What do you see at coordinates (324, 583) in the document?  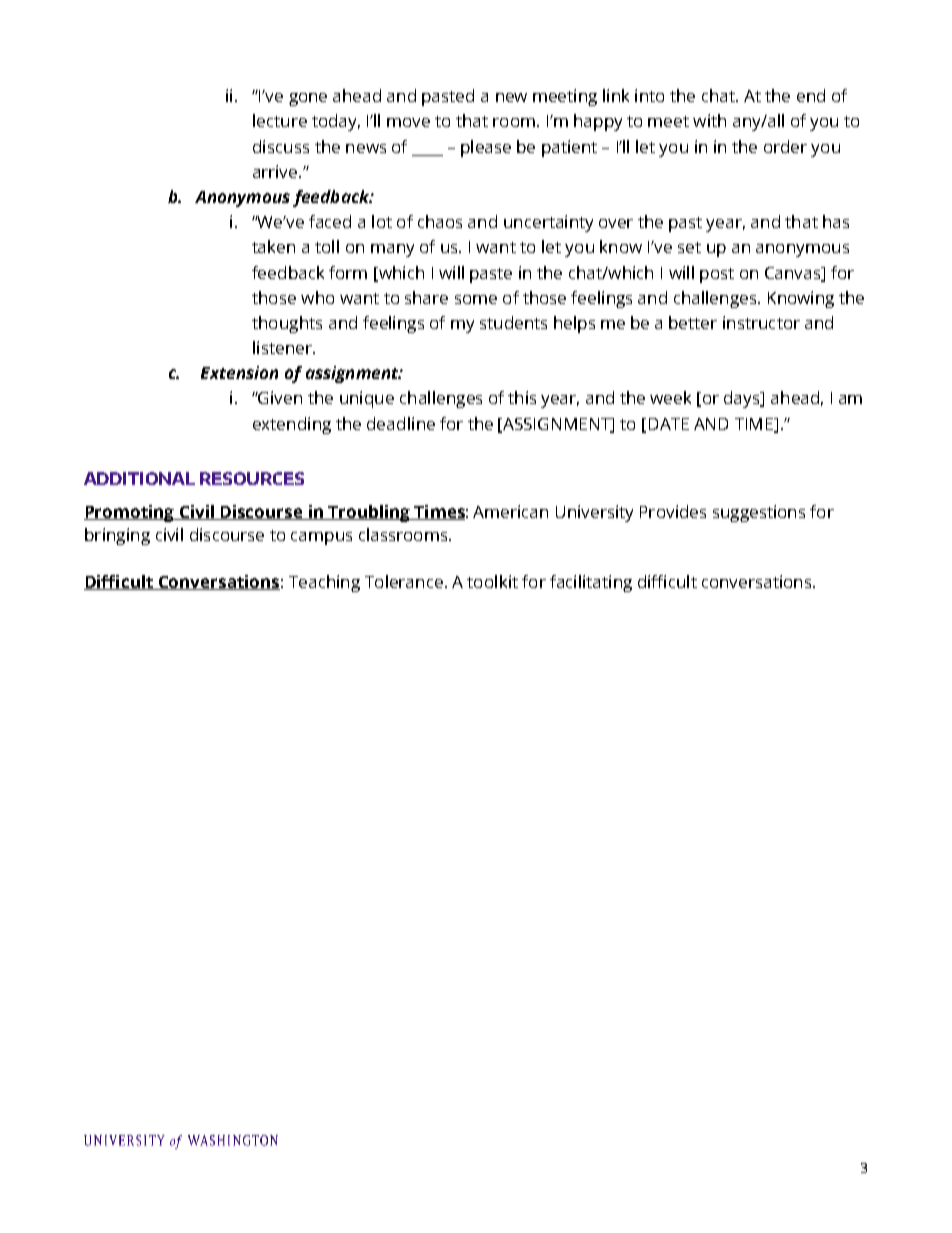 I see `Teaching` at bounding box center [324, 583].
